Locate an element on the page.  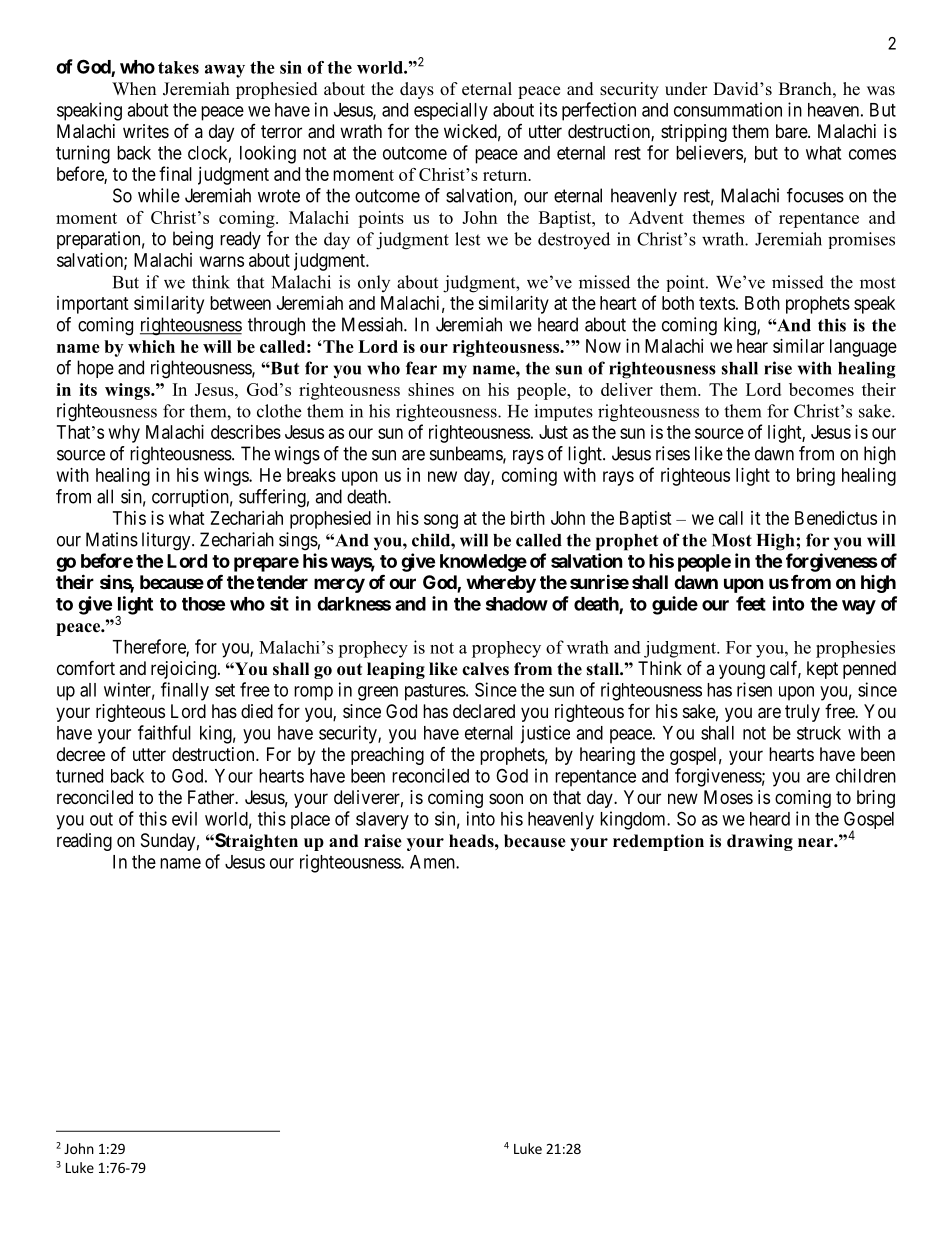
consummation is located at coordinates (728, 109).
